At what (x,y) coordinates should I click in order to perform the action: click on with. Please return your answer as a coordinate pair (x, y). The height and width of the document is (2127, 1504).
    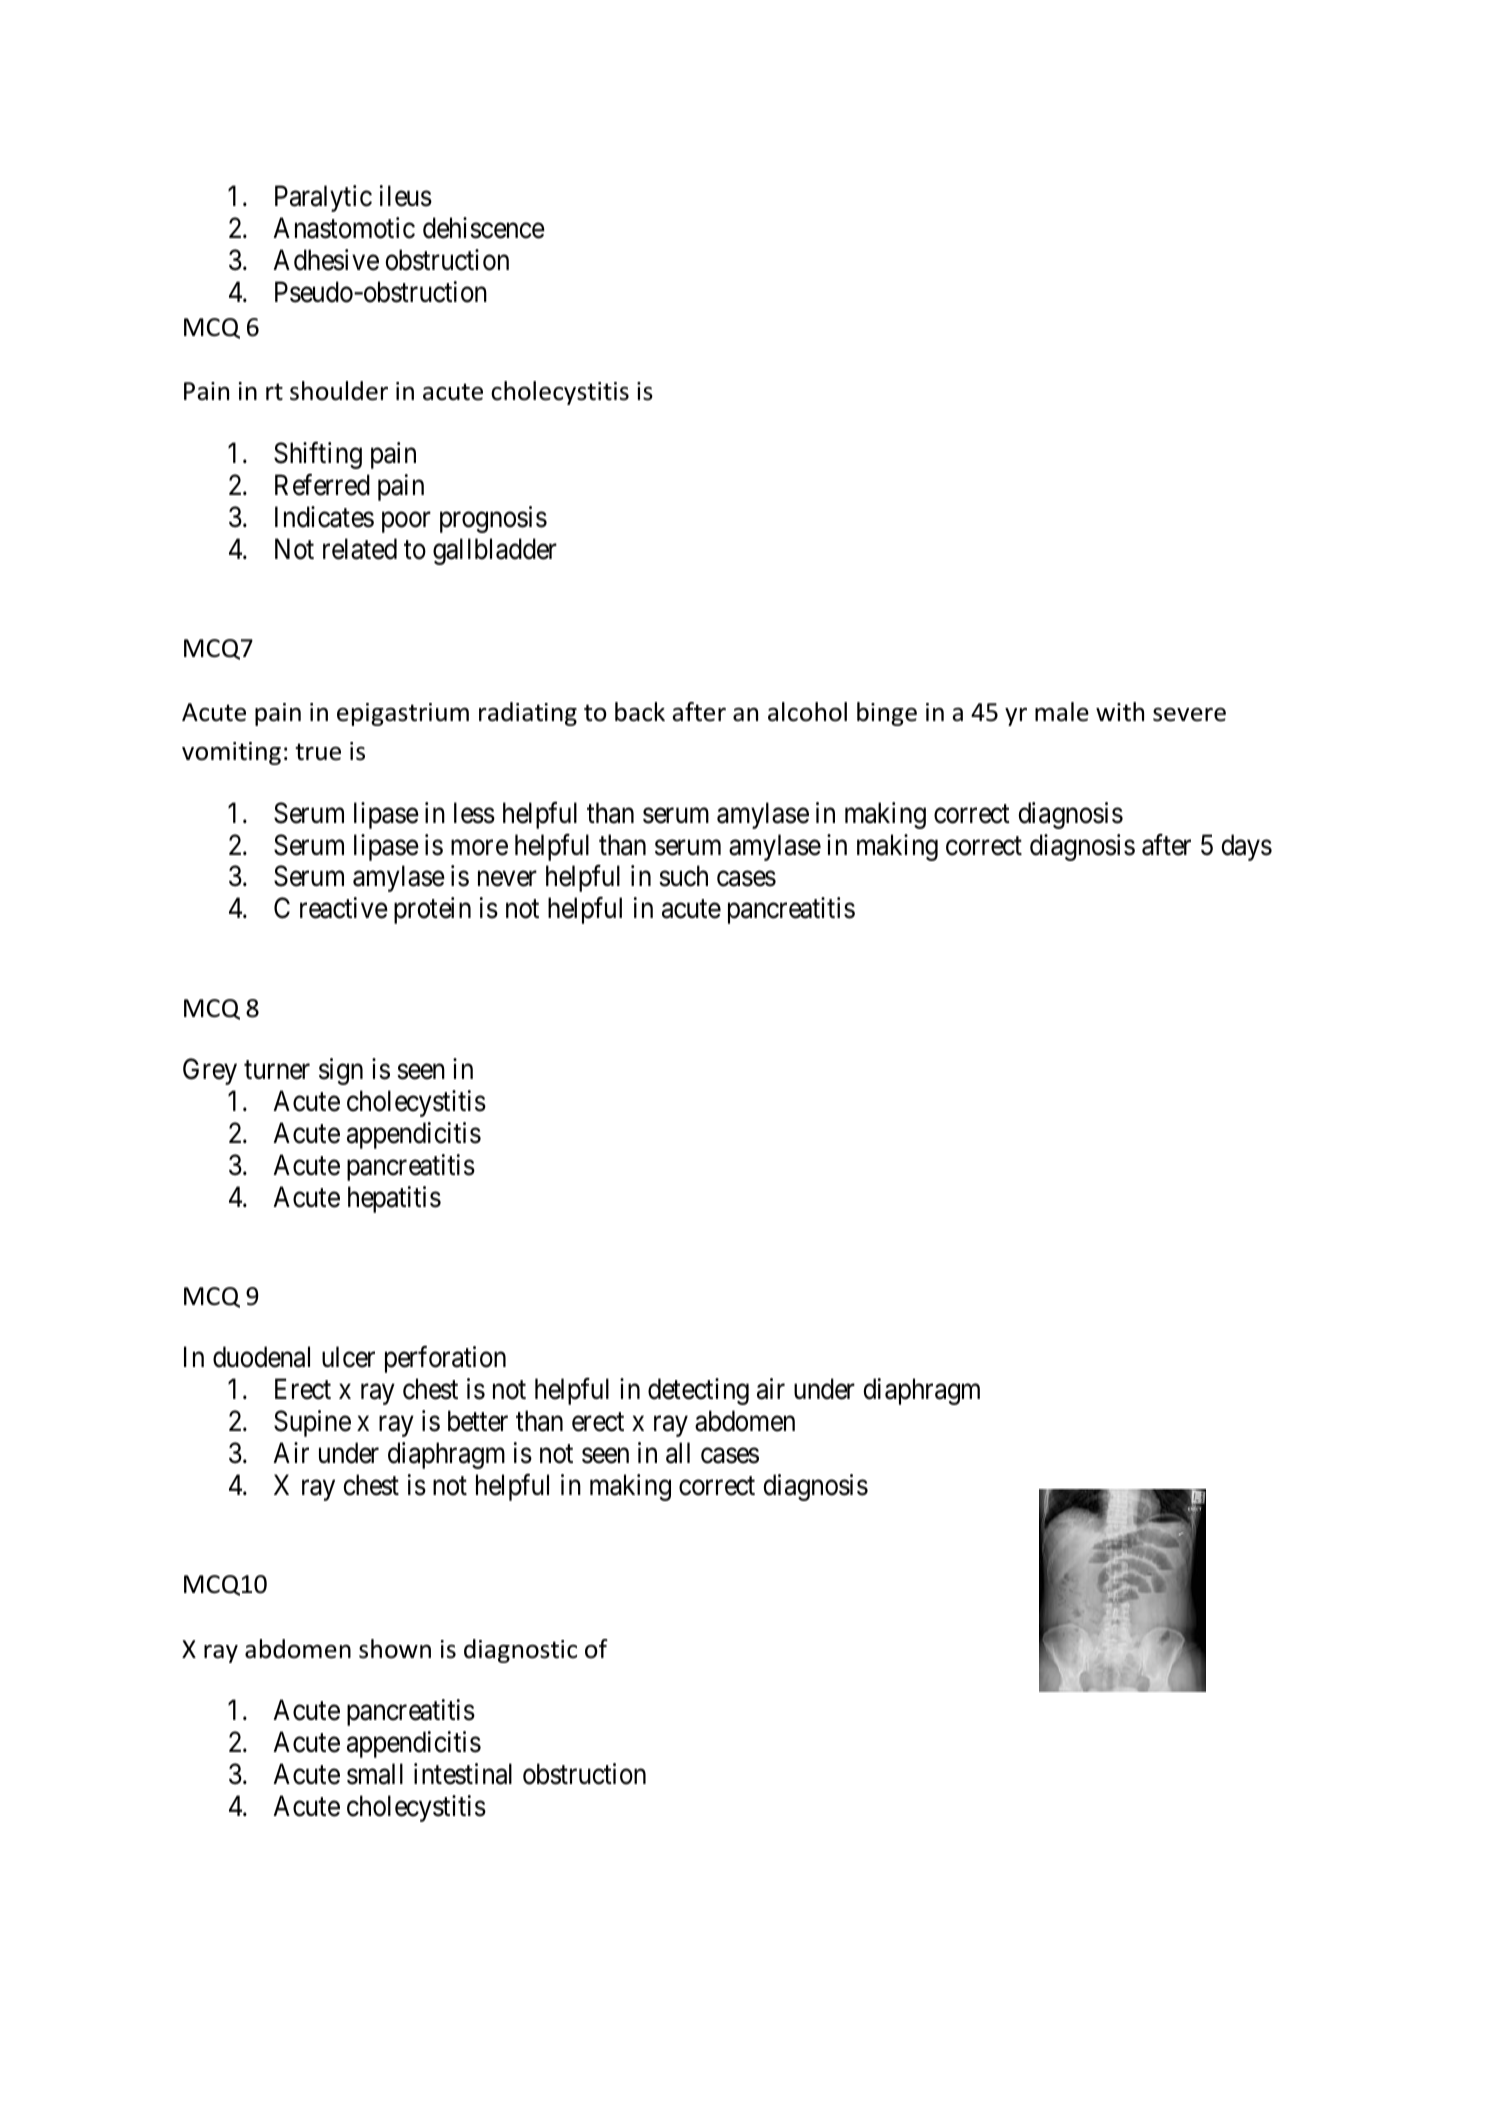
    Looking at the image, I should click on (1120, 712).
